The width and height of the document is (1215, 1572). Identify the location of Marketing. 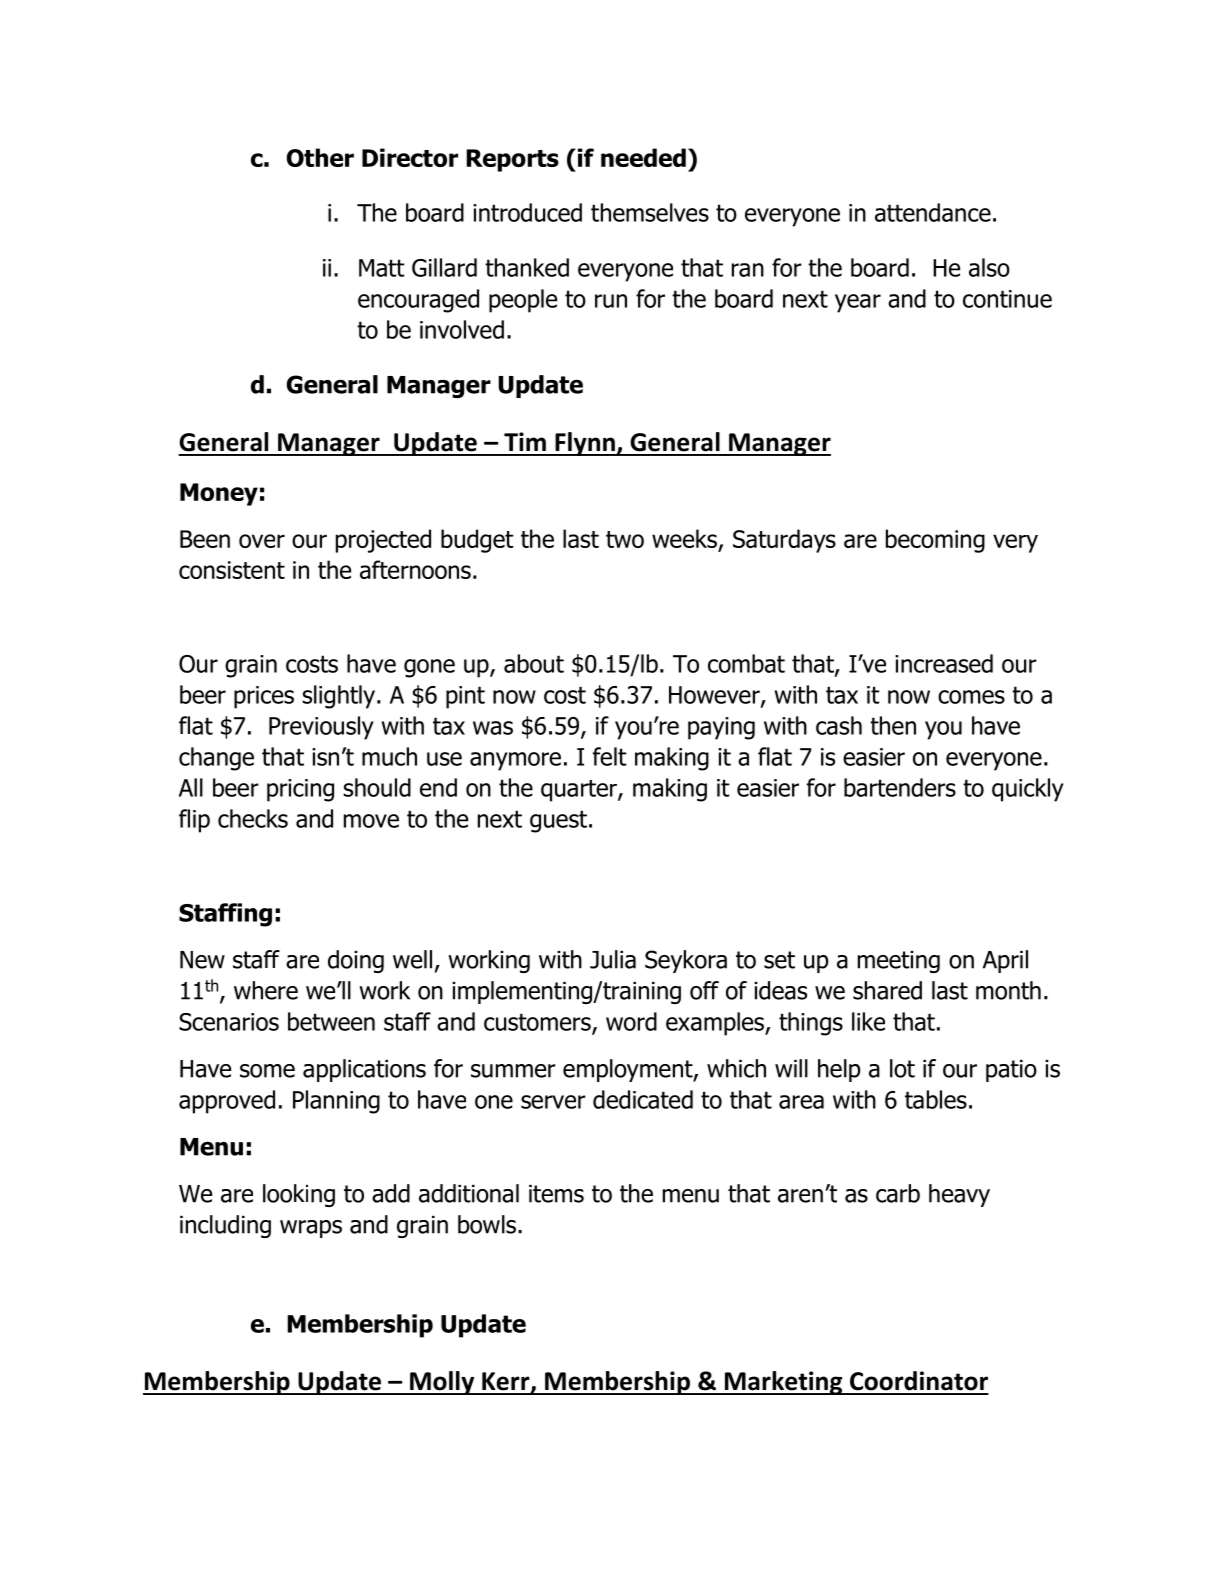
(783, 1383).
